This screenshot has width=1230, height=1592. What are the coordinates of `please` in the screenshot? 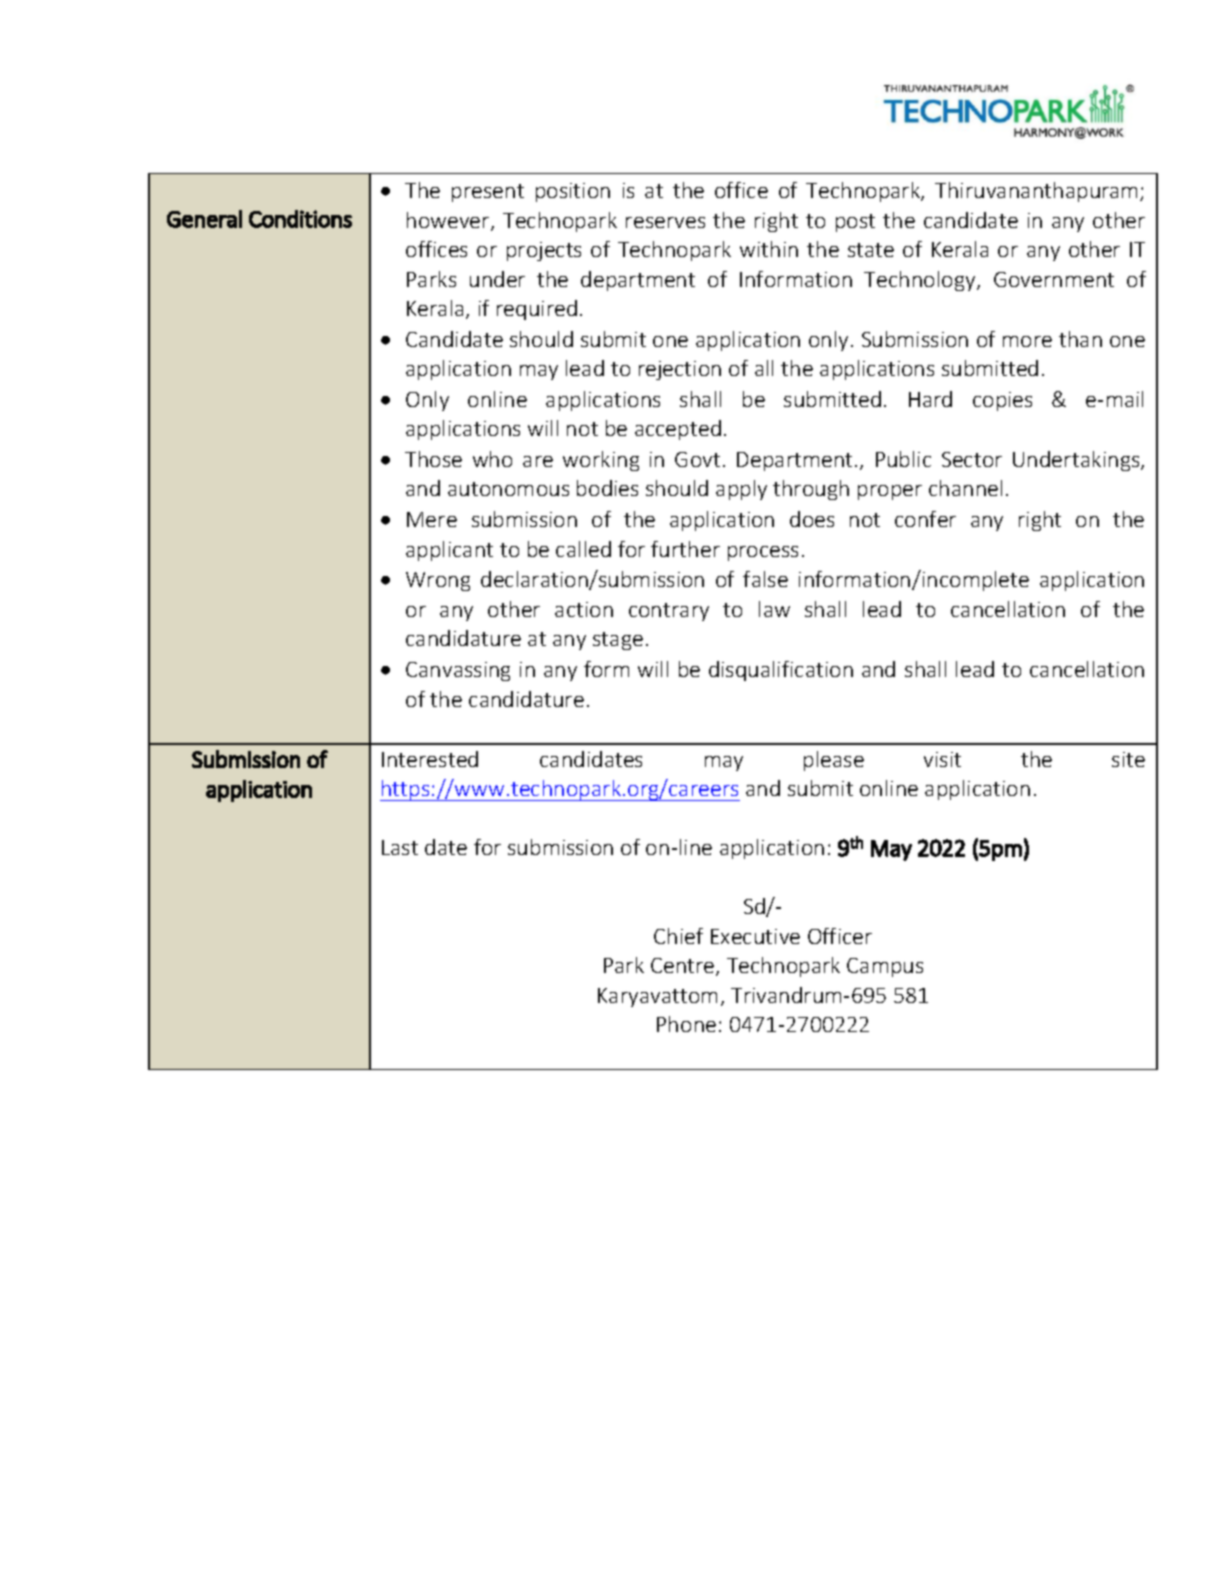 It's located at (834, 761).
